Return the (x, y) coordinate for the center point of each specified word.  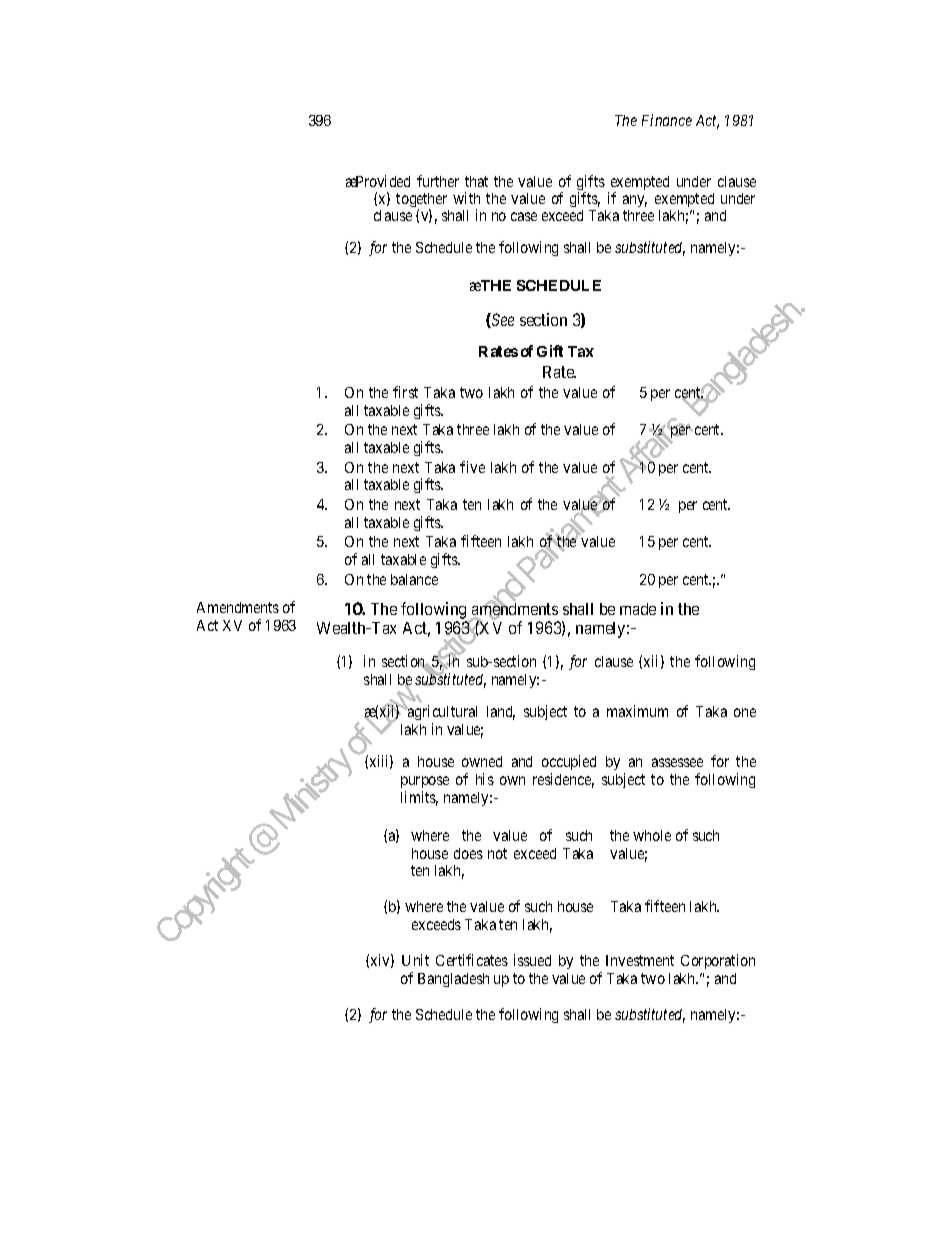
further (438, 181)
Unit (415, 960)
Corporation (718, 961)
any (635, 201)
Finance (667, 120)
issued (532, 960)
